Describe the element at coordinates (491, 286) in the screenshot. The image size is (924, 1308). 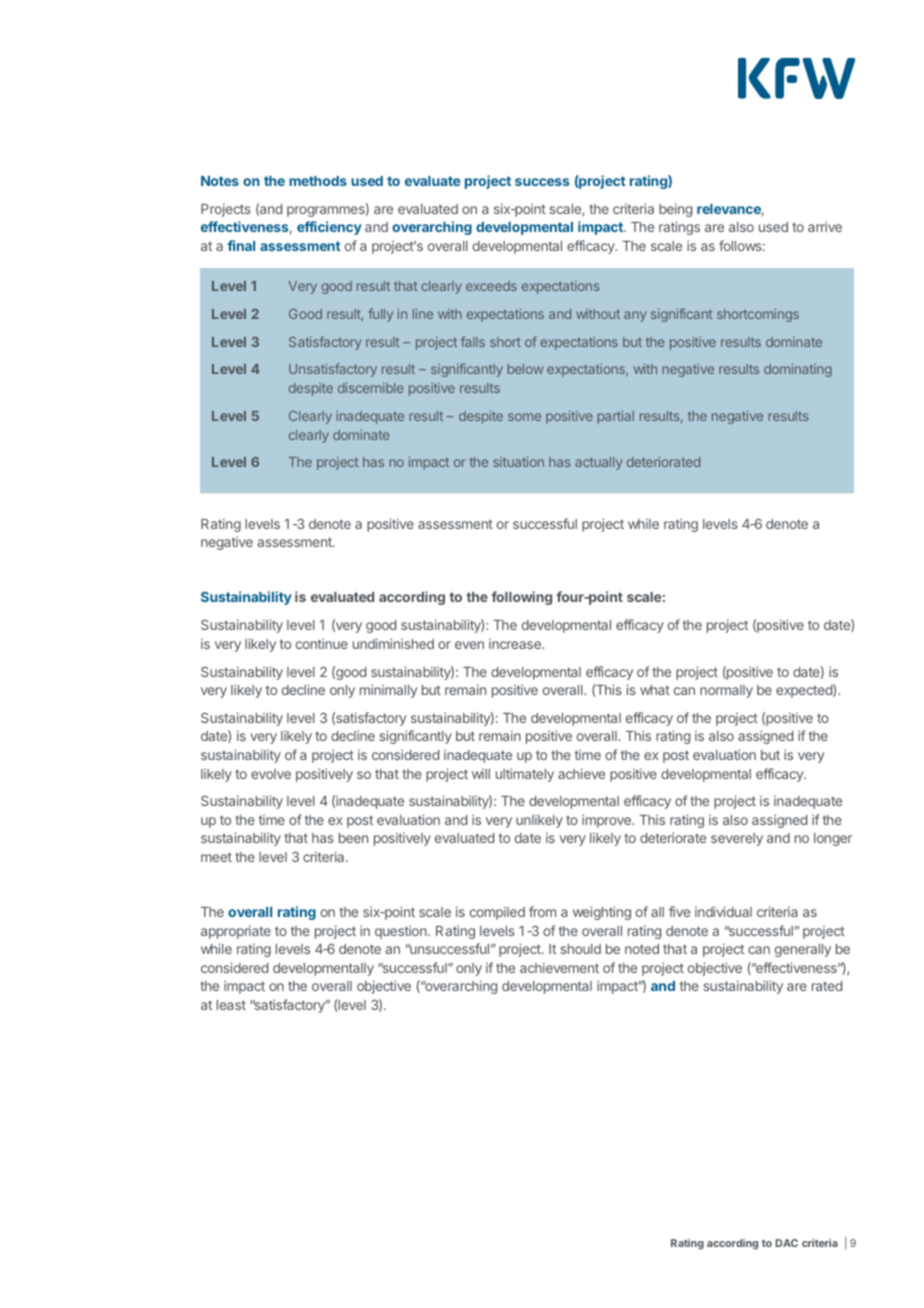
I see `exceeds` at that location.
